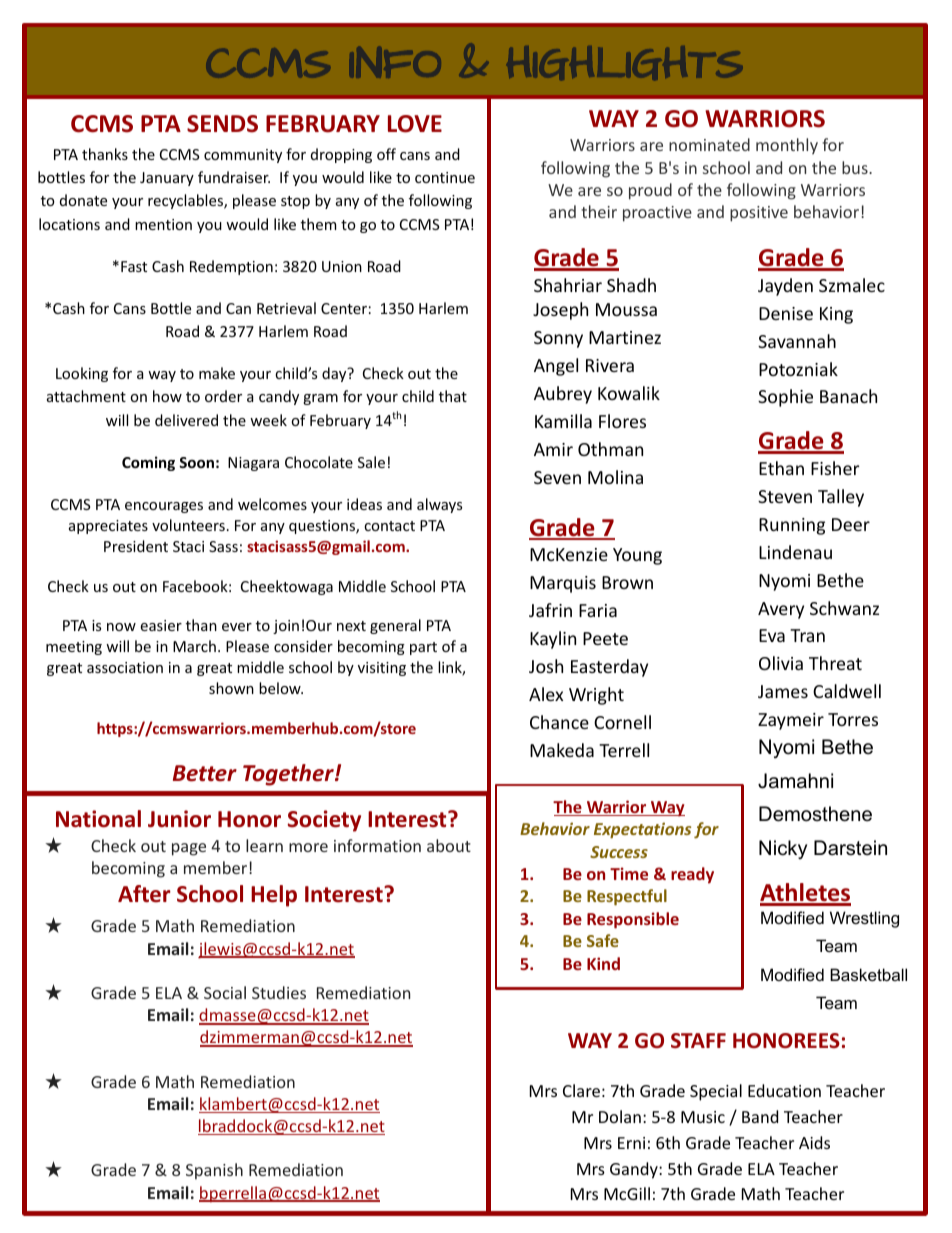  I want to click on continue, so click(445, 177).
